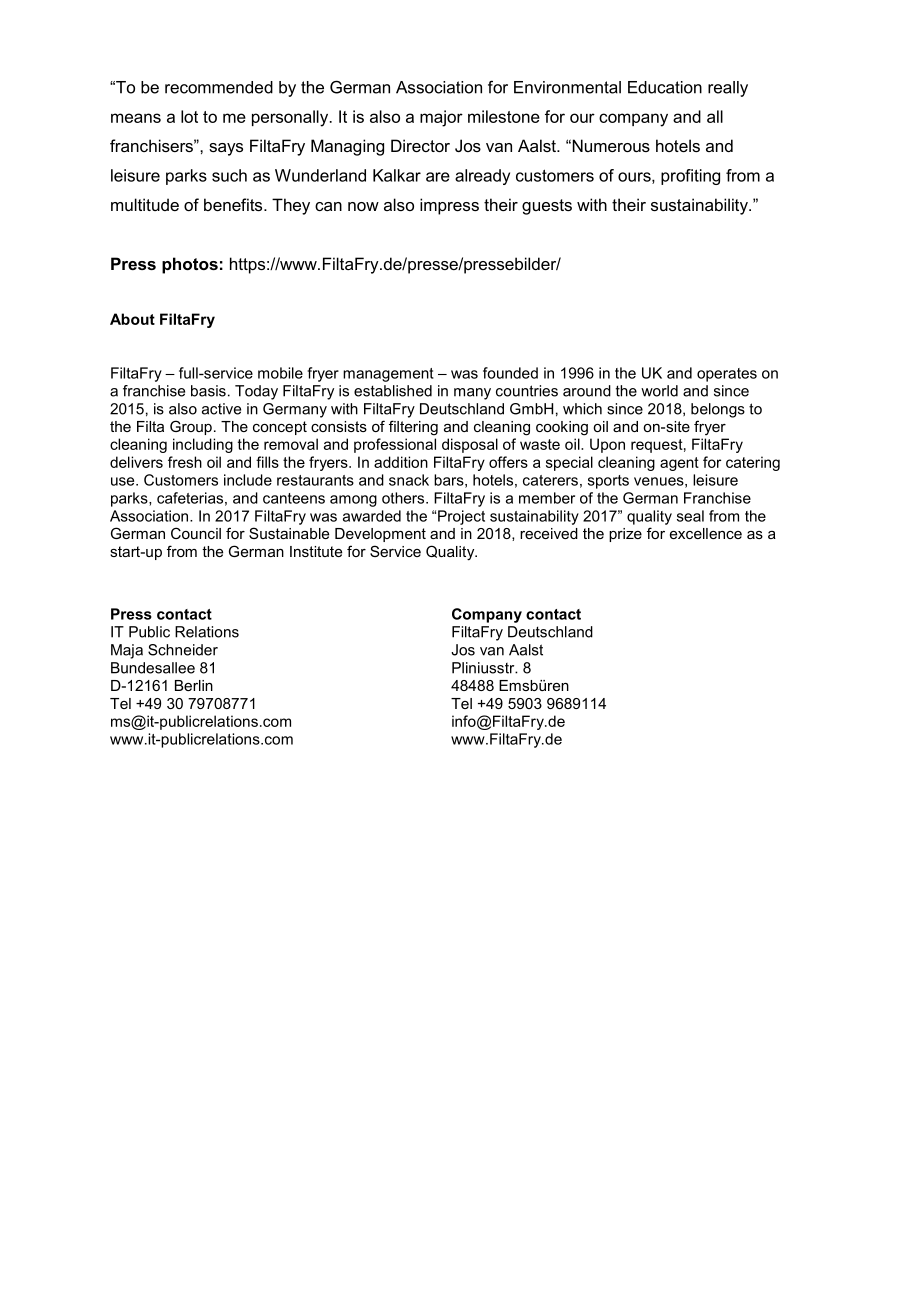  What do you see at coordinates (727, 375) in the image?
I see `operates` at bounding box center [727, 375].
